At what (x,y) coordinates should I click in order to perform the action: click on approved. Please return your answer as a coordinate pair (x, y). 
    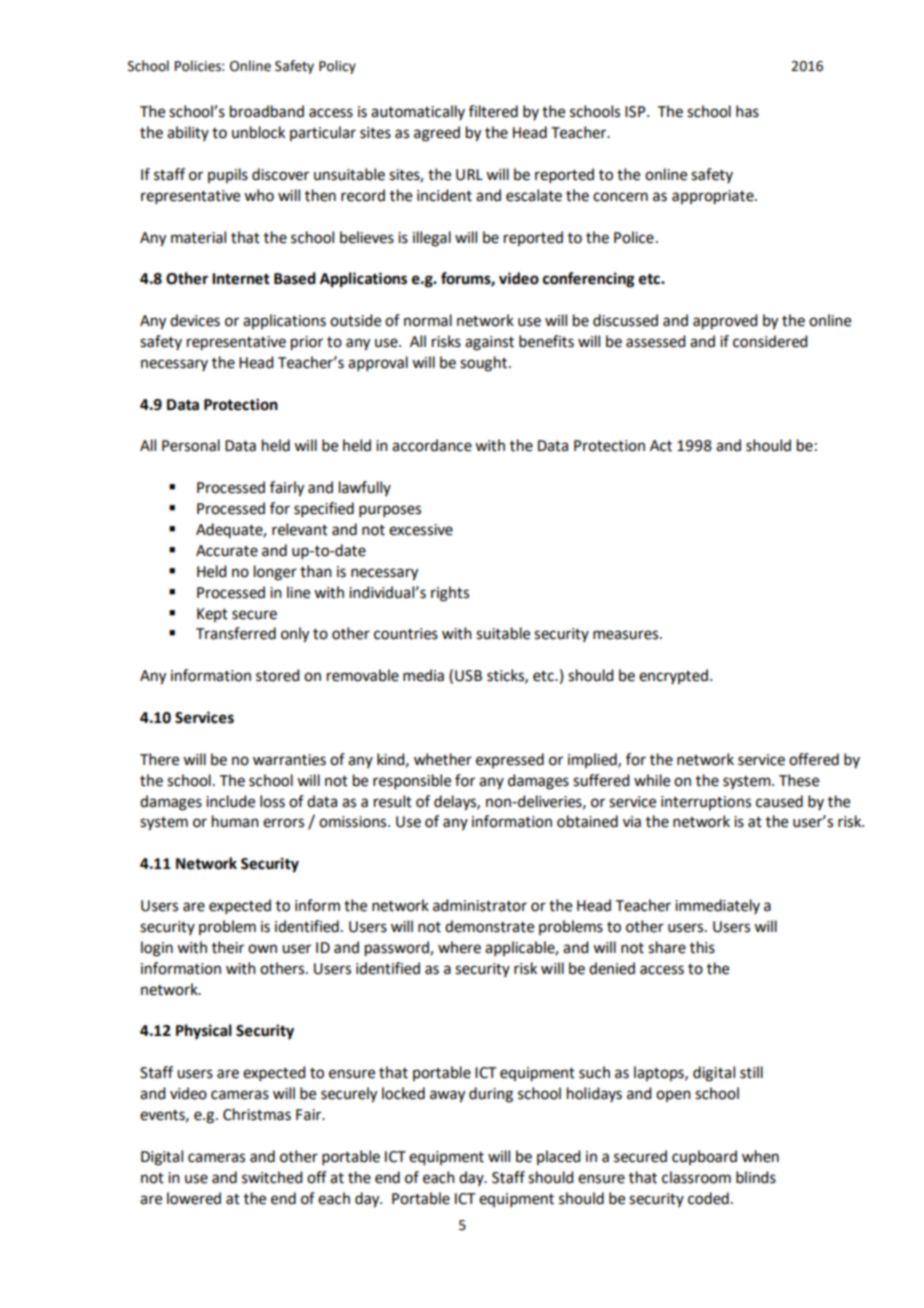
    Looking at the image, I should click on (725, 322).
